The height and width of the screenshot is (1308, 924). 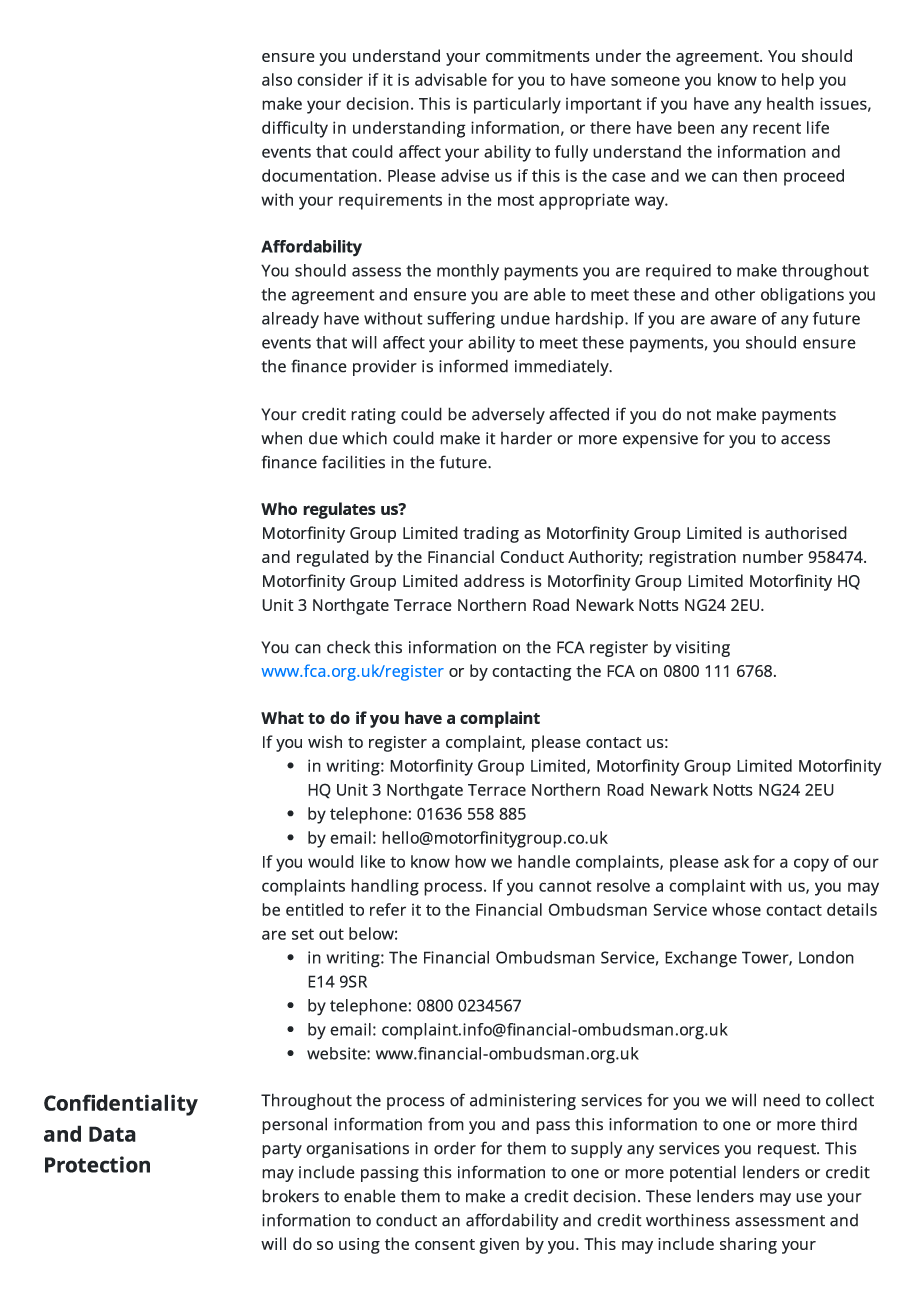 I want to click on What, so click(x=282, y=717).
